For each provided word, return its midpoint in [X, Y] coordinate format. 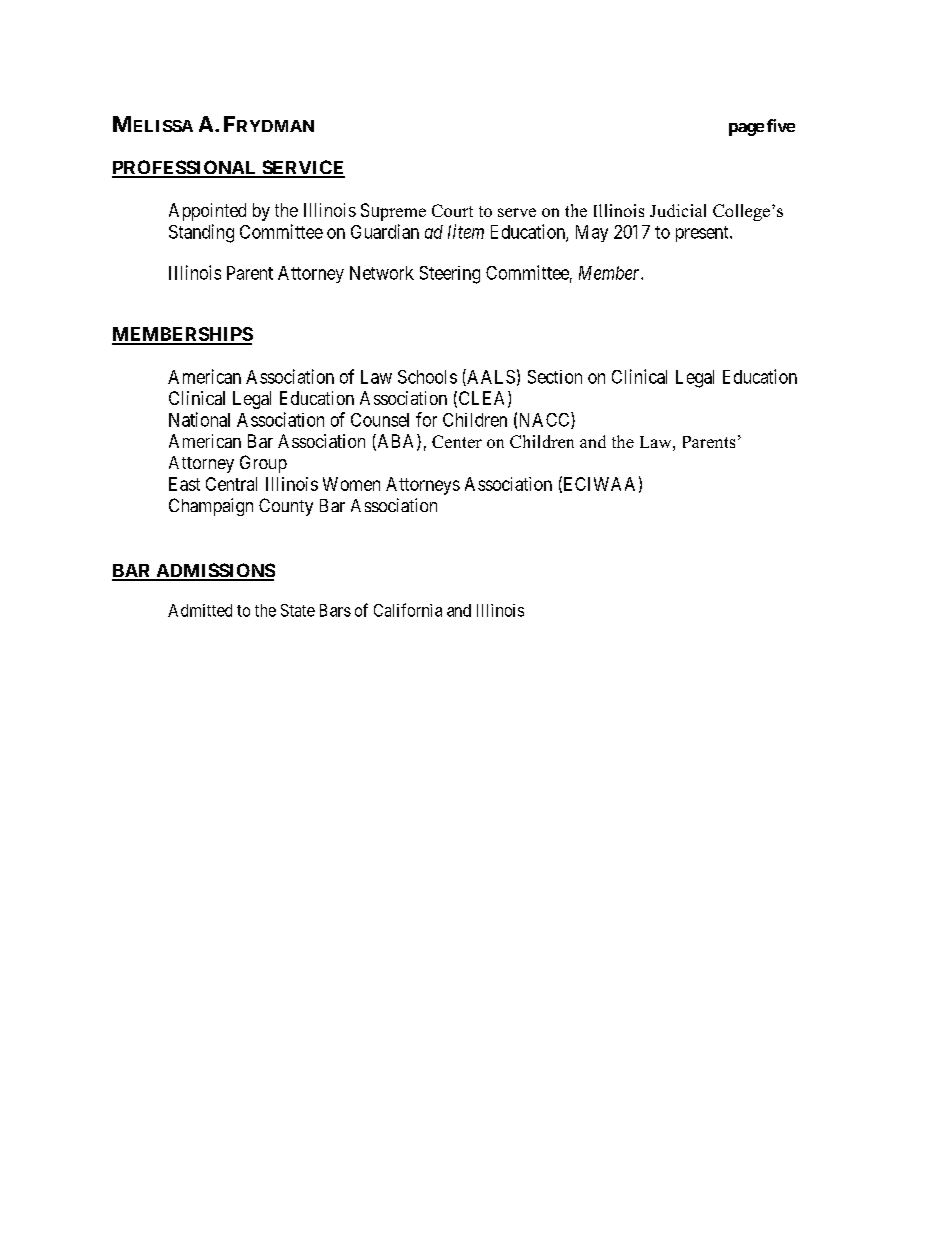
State [298, 610]
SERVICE [302, 168]
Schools [427, 377]
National [199, 419]
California [408, 610]
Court [452, 210]
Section [555, 377]
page [746, 129]
